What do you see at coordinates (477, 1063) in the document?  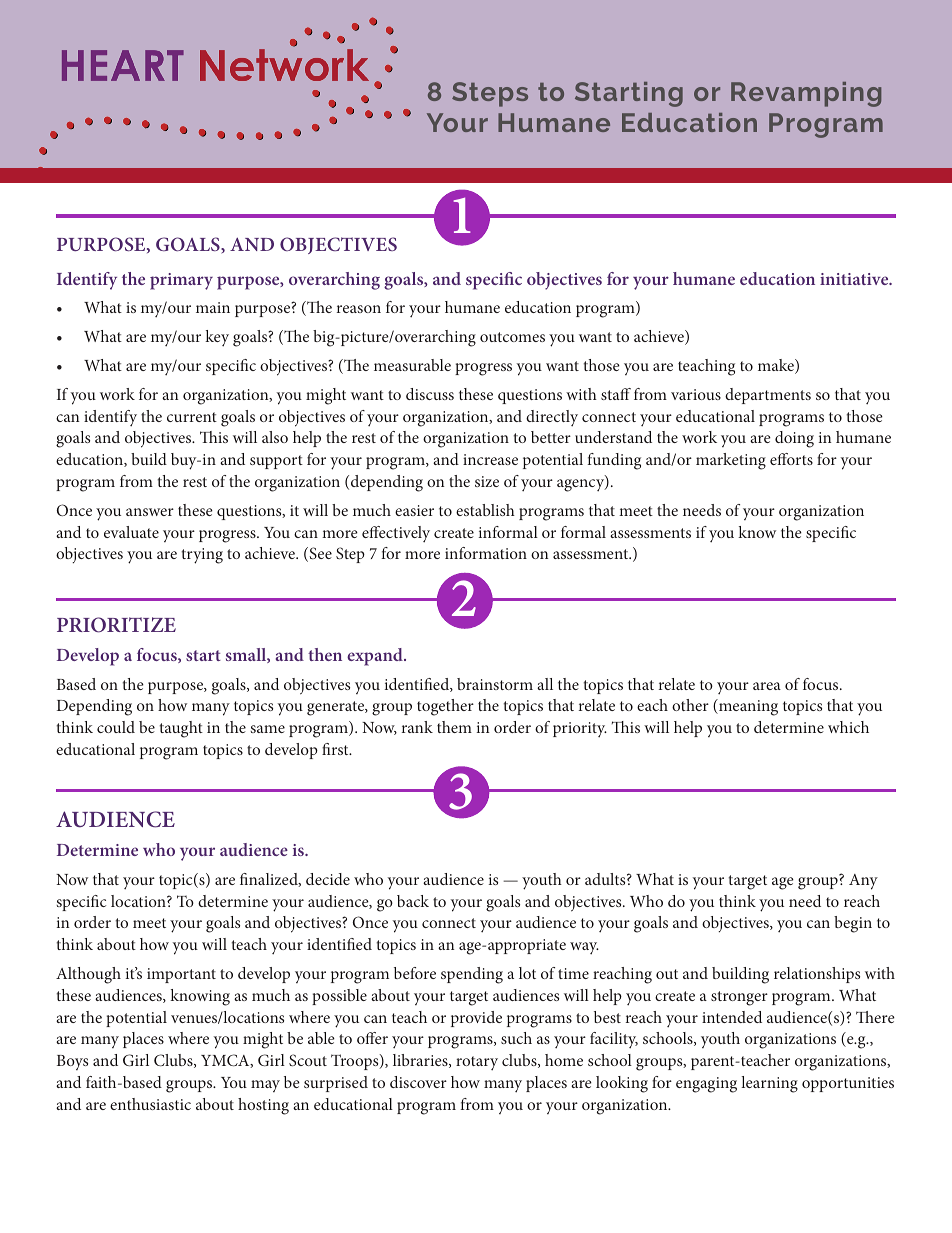 I see `rotary` at bounding box center [477, 1063].
